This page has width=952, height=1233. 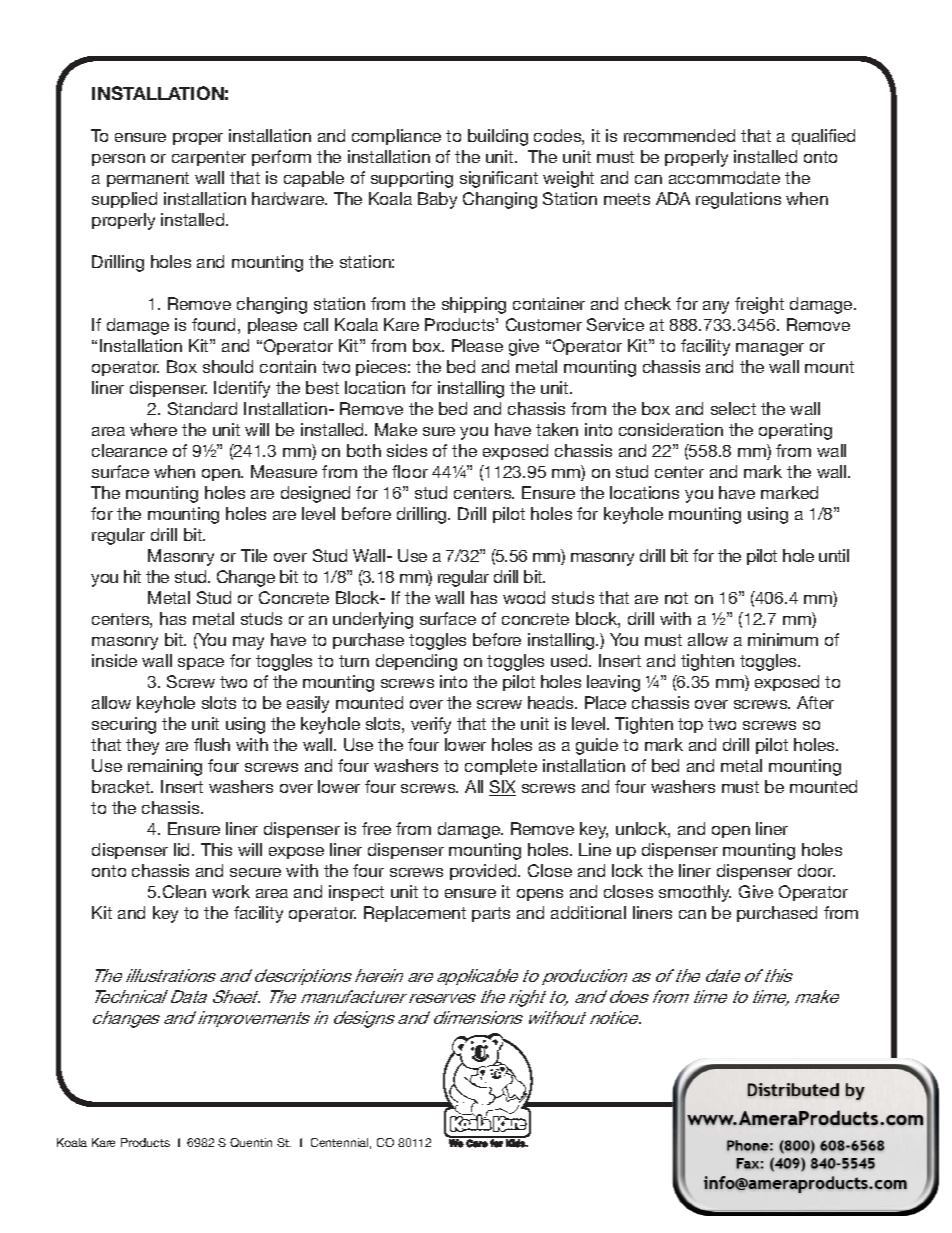 What do you see at coordinates (738, 200) in the page?
I see `regulations` at bounding box center [738, 200].
